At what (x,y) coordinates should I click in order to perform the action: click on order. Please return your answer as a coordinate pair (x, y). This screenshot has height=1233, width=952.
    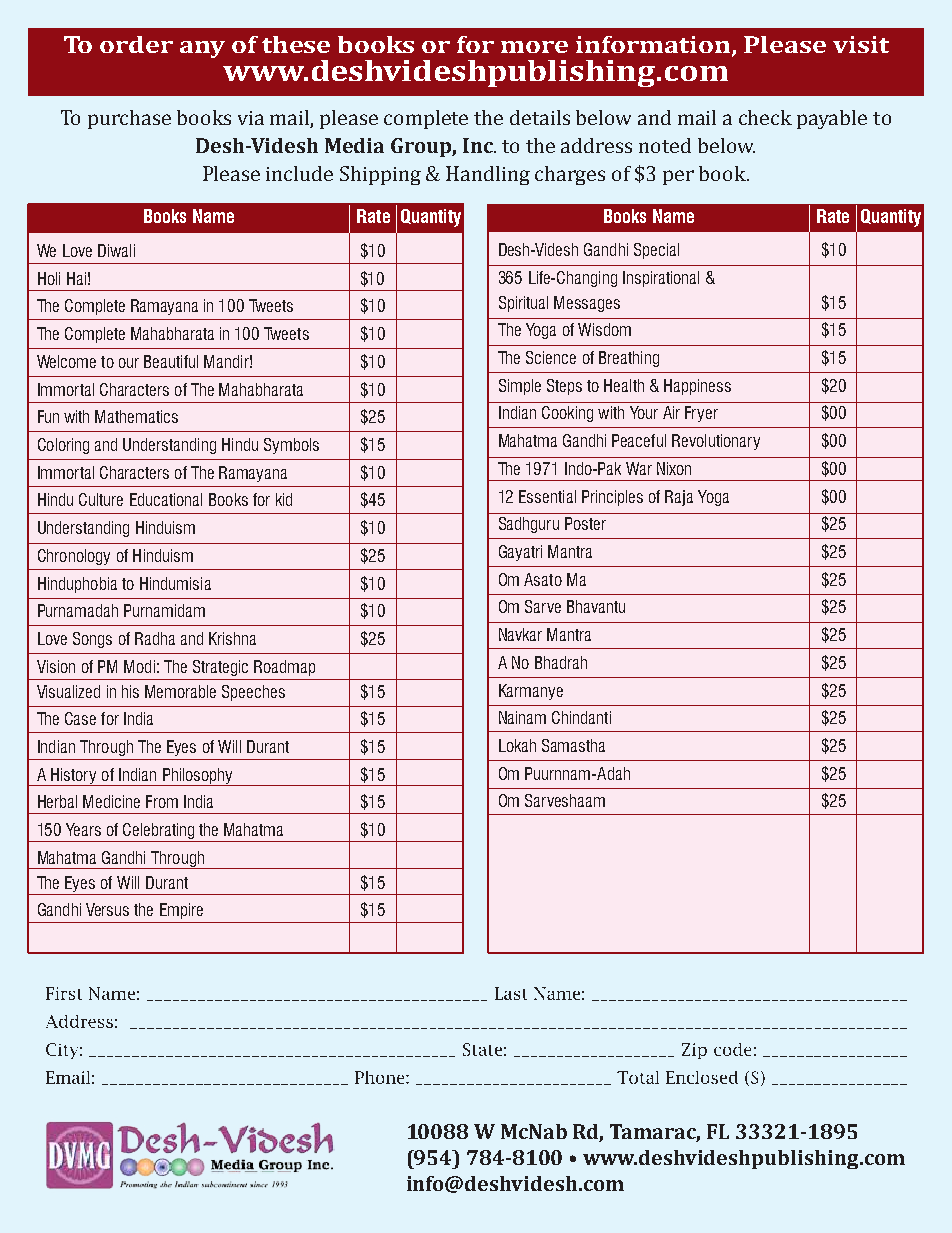
    Looking at the image, I should click on (136, 44).
